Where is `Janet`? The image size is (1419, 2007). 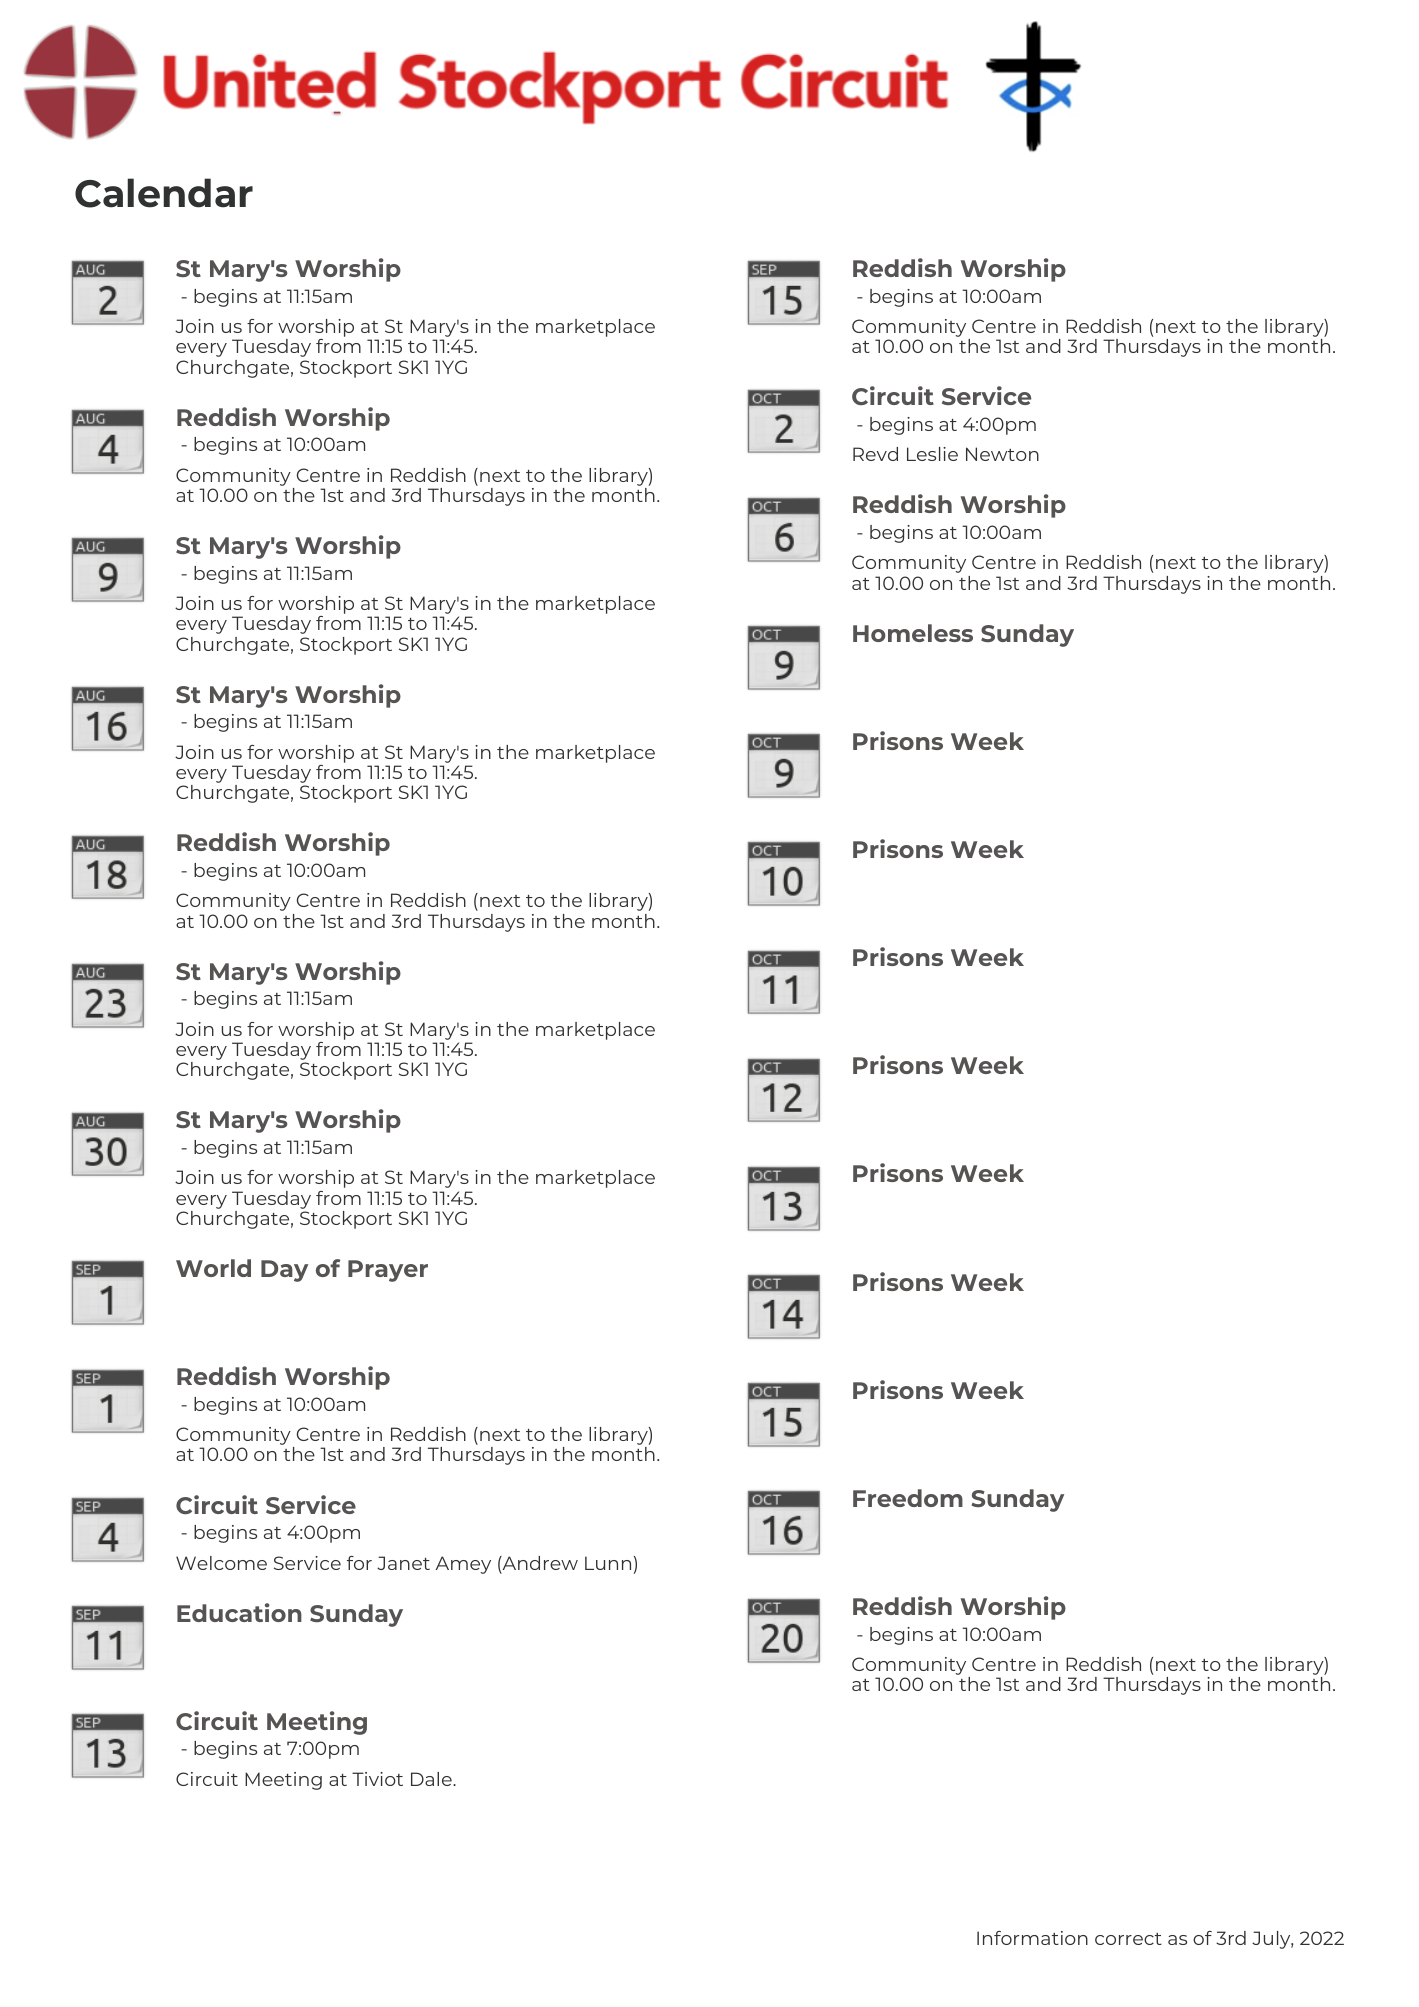
Janet is located at coordinates (403, 1563).
